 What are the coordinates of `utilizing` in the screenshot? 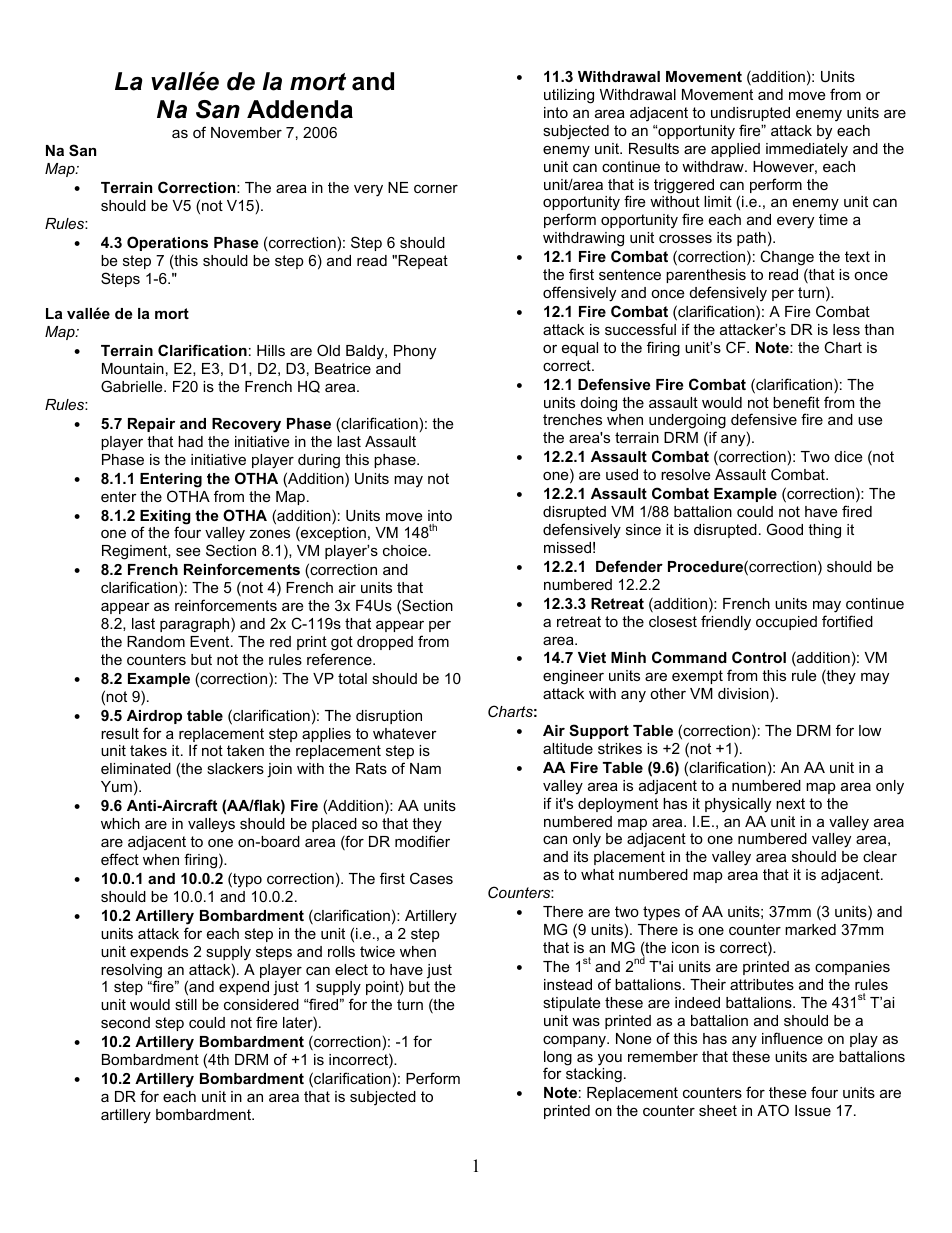 It's located at (569, 96).
